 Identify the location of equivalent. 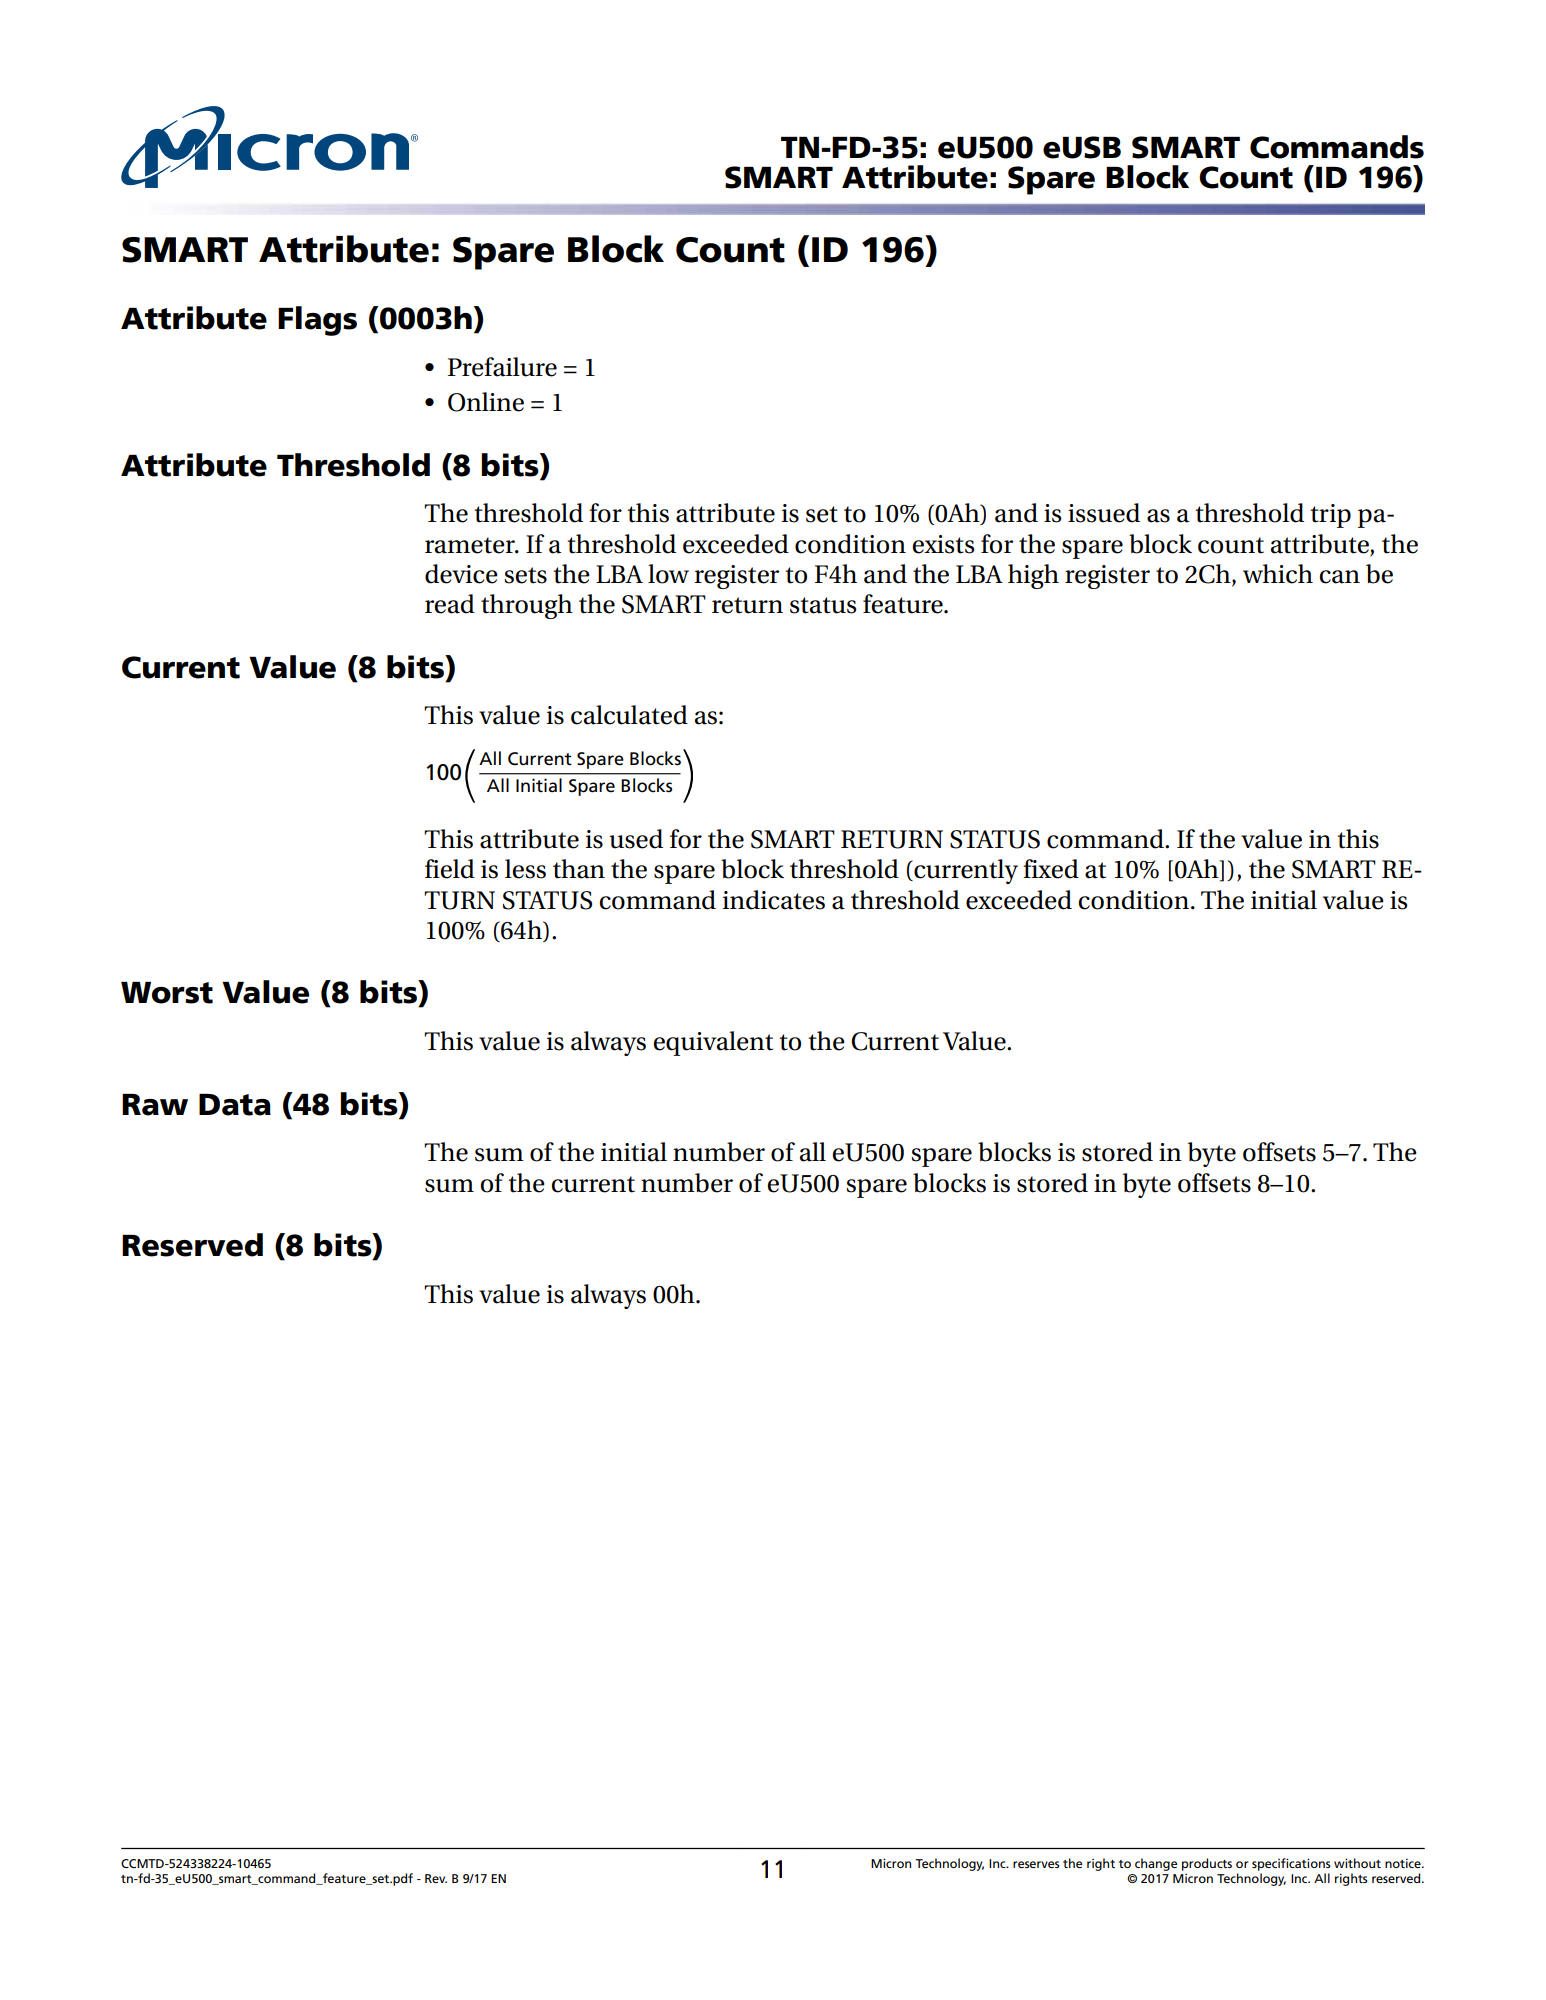
(713, 1043).
